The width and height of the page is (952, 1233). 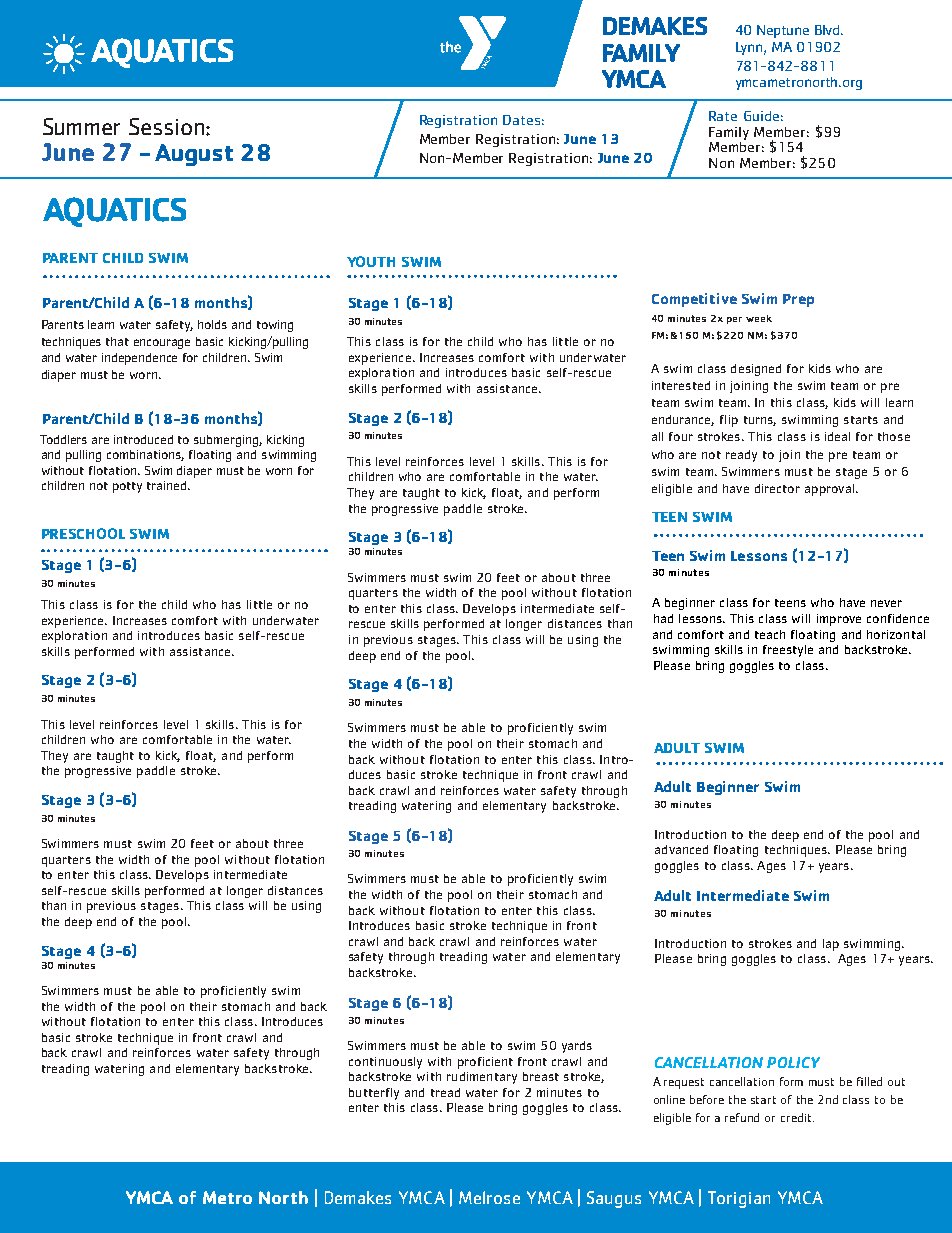 What do you see at coordinates (681, 849) in the page?
I see `advanced` at bounding box center [681, 849].
